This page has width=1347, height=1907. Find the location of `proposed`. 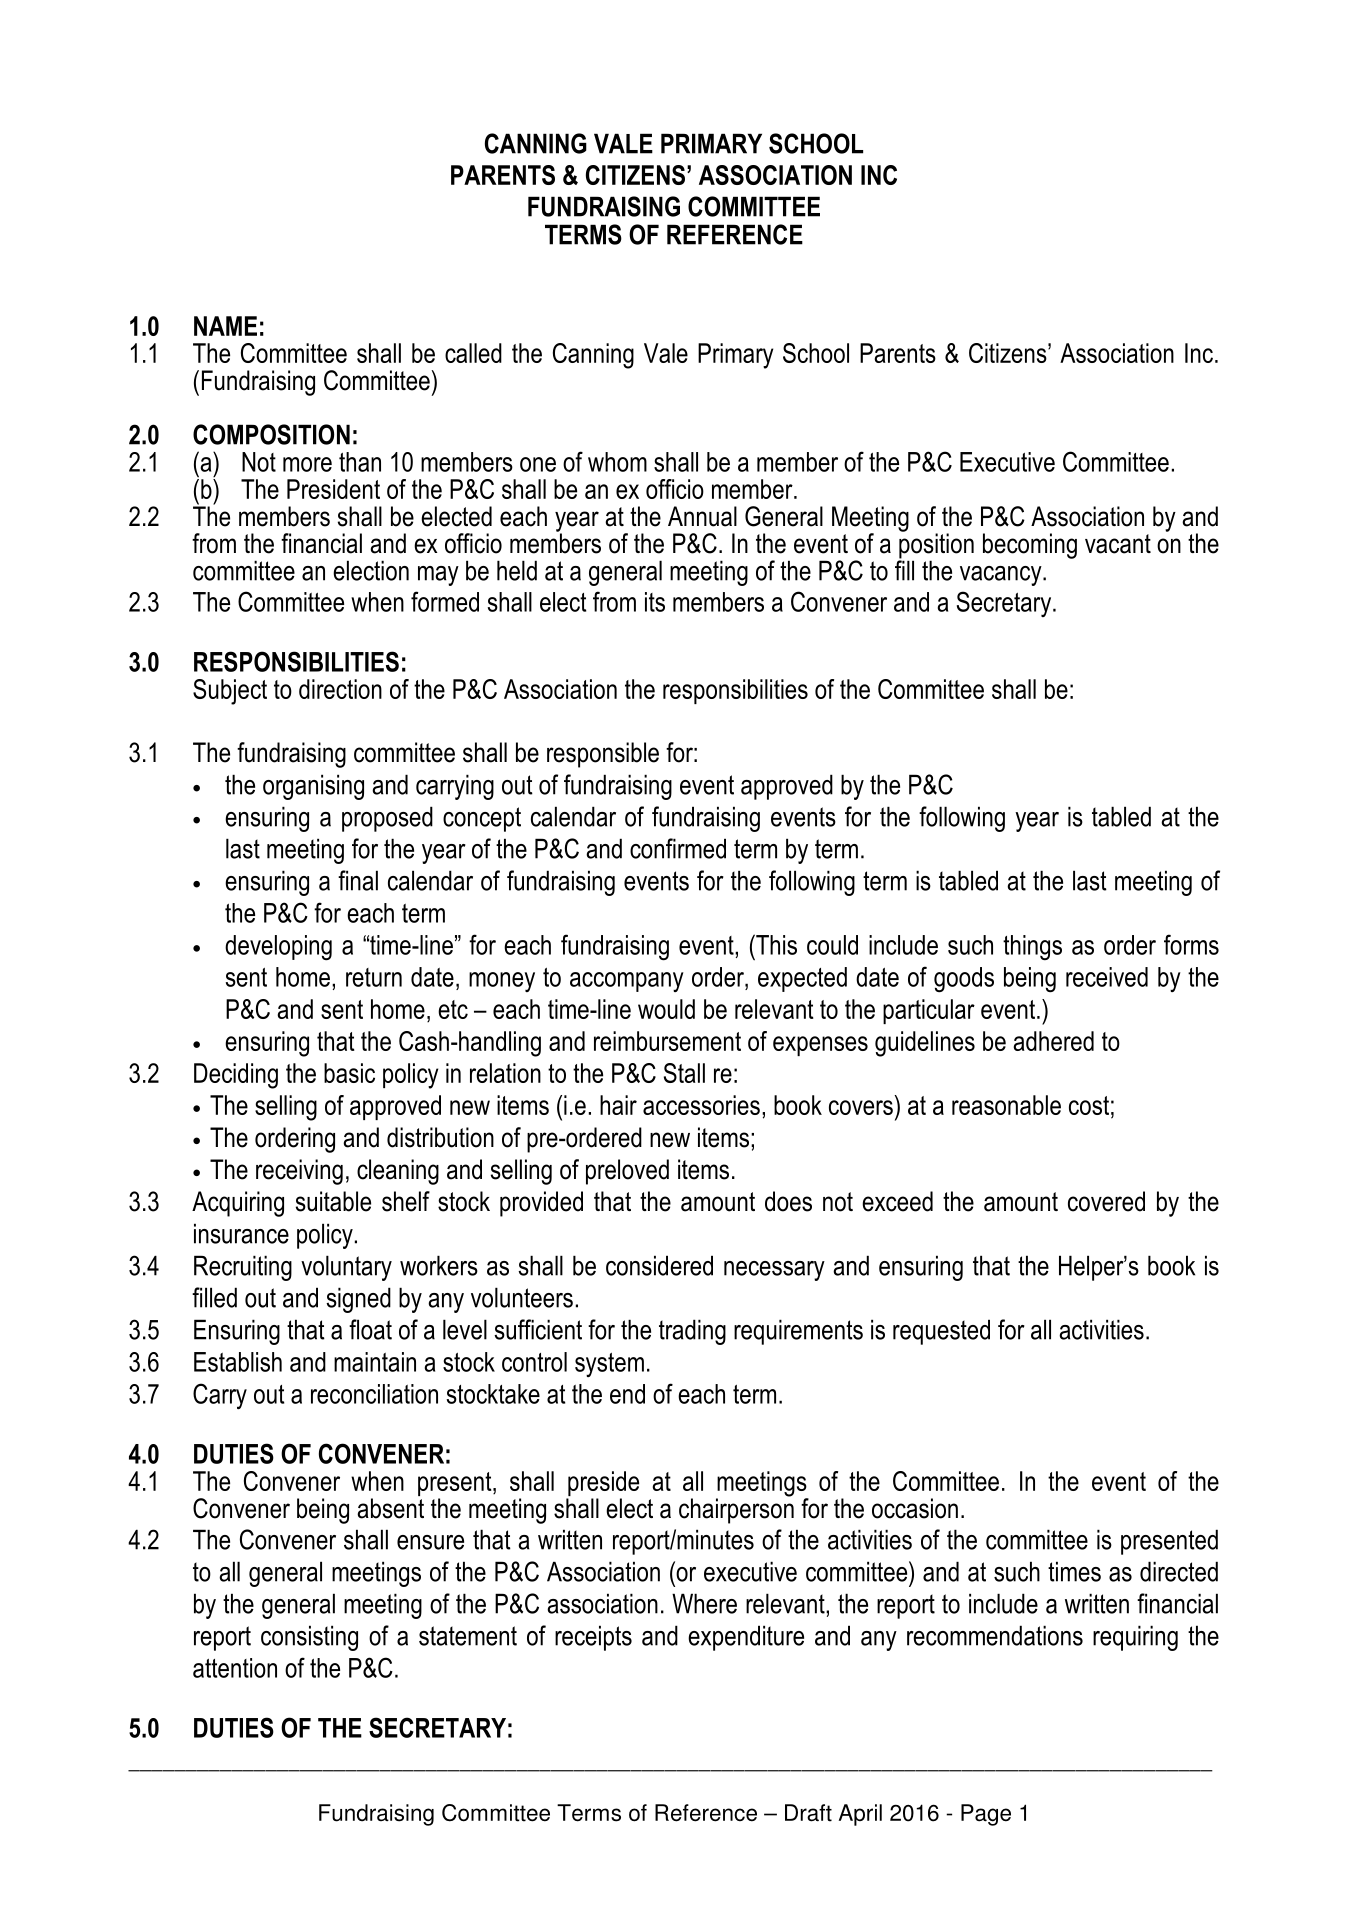

proposed is located at coordinates (387, 819).
